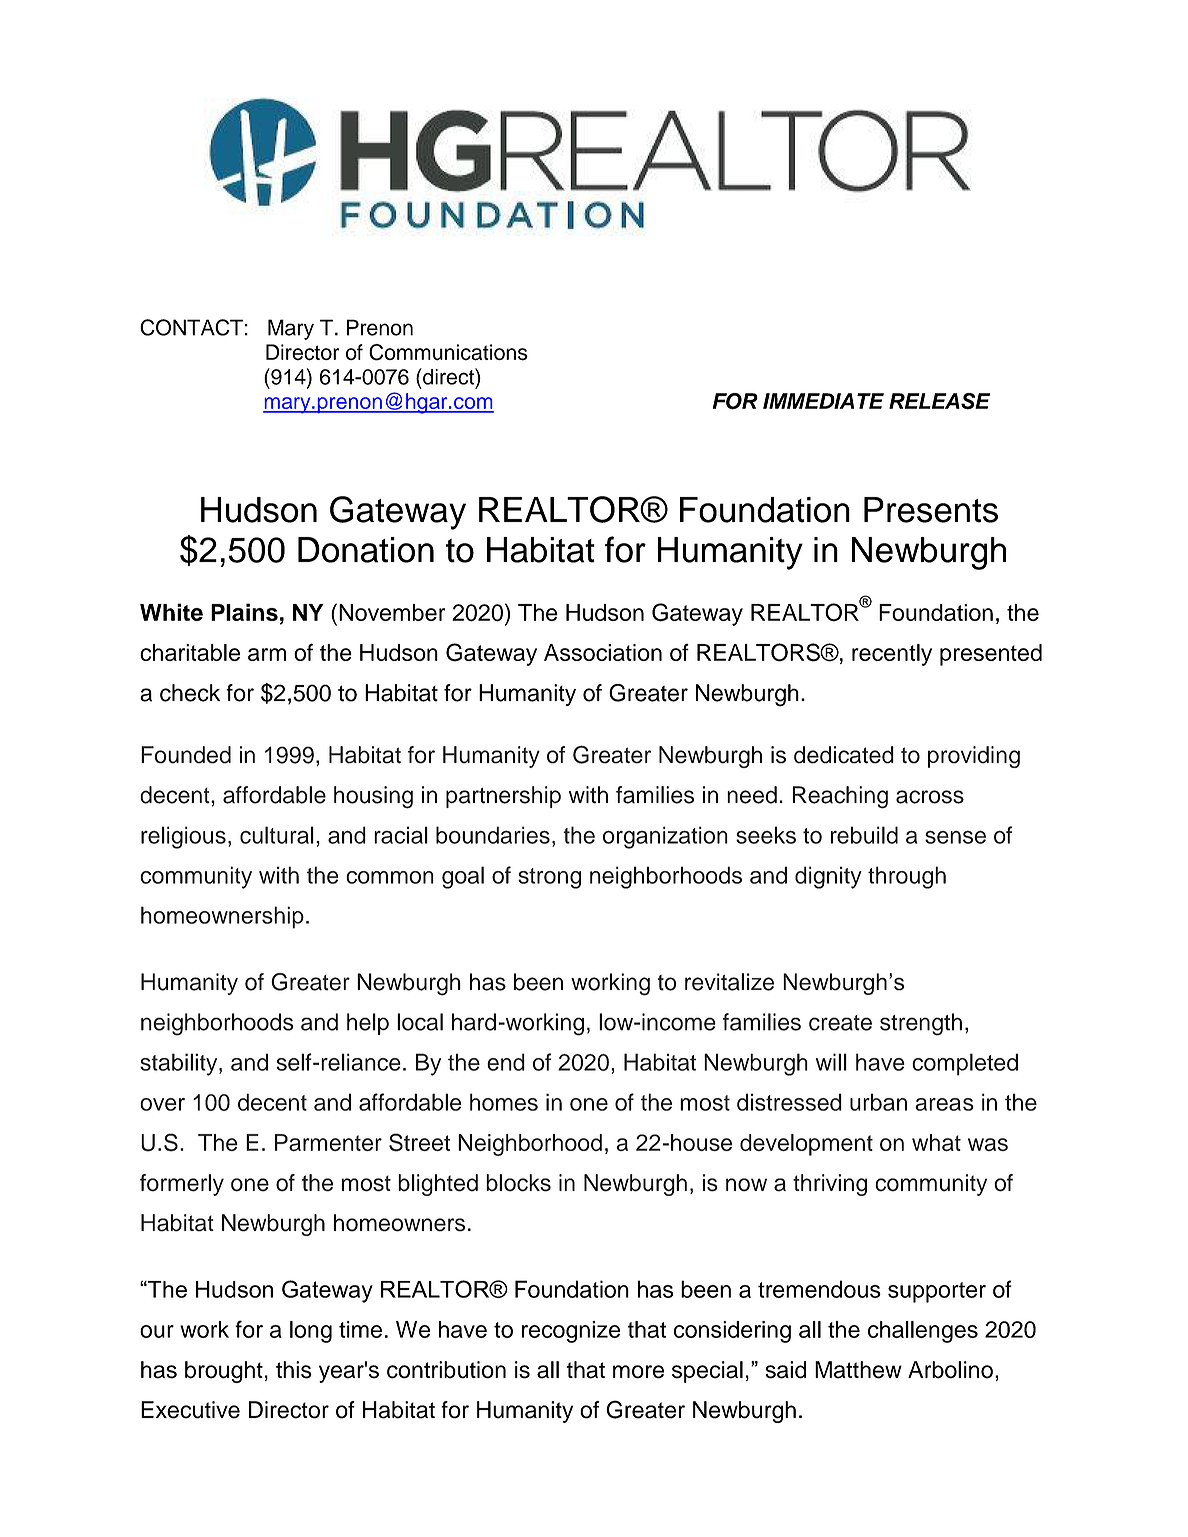 Image resolution: width=1188 pixels, height=1537 pixels. What do you see at coordinates (638, 1372) in the screenshot?
I see `more` at bounding box center [638, 1372].
